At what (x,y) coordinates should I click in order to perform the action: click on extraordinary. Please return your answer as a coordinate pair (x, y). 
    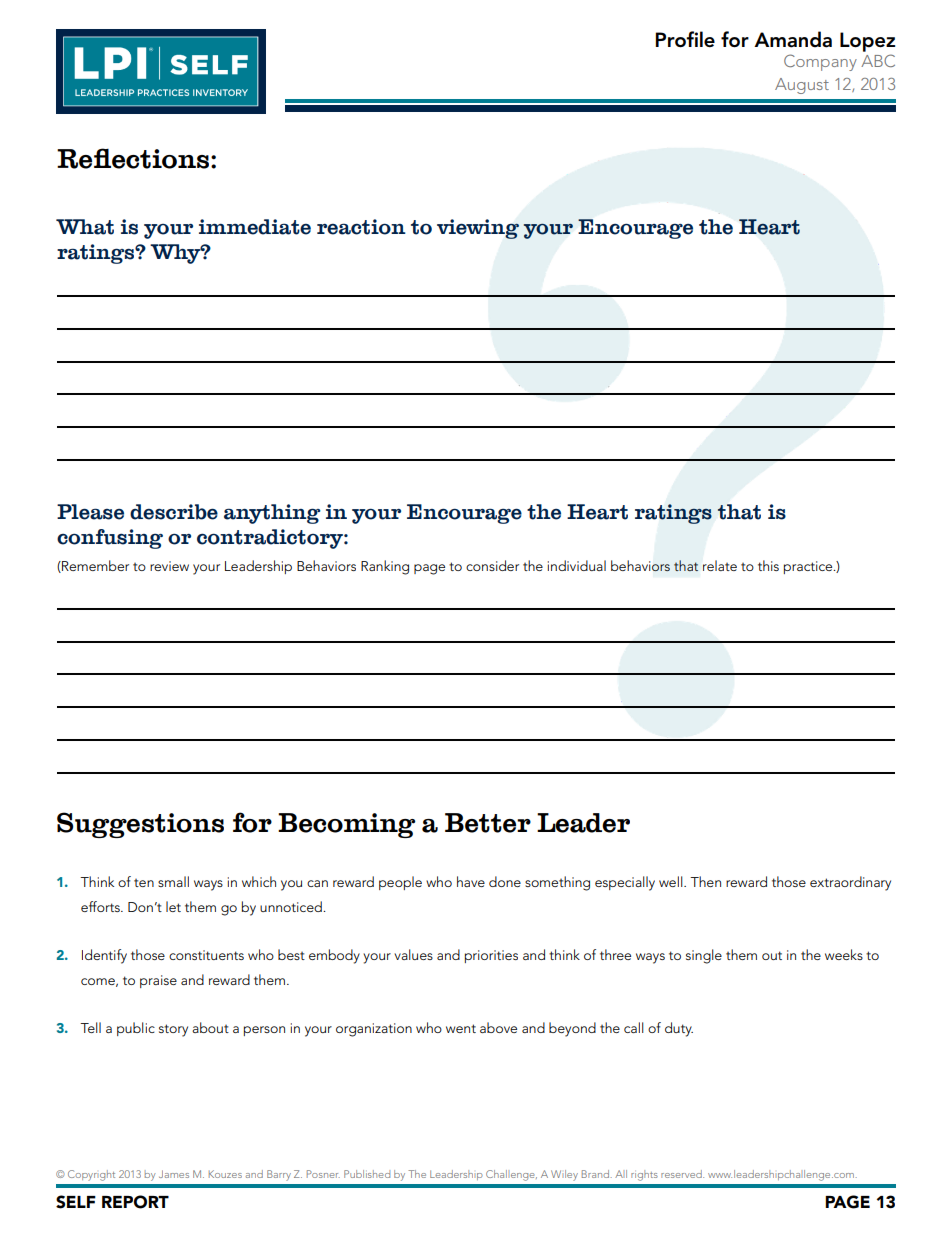
    Looking at the image, I should click on (850, 883).
